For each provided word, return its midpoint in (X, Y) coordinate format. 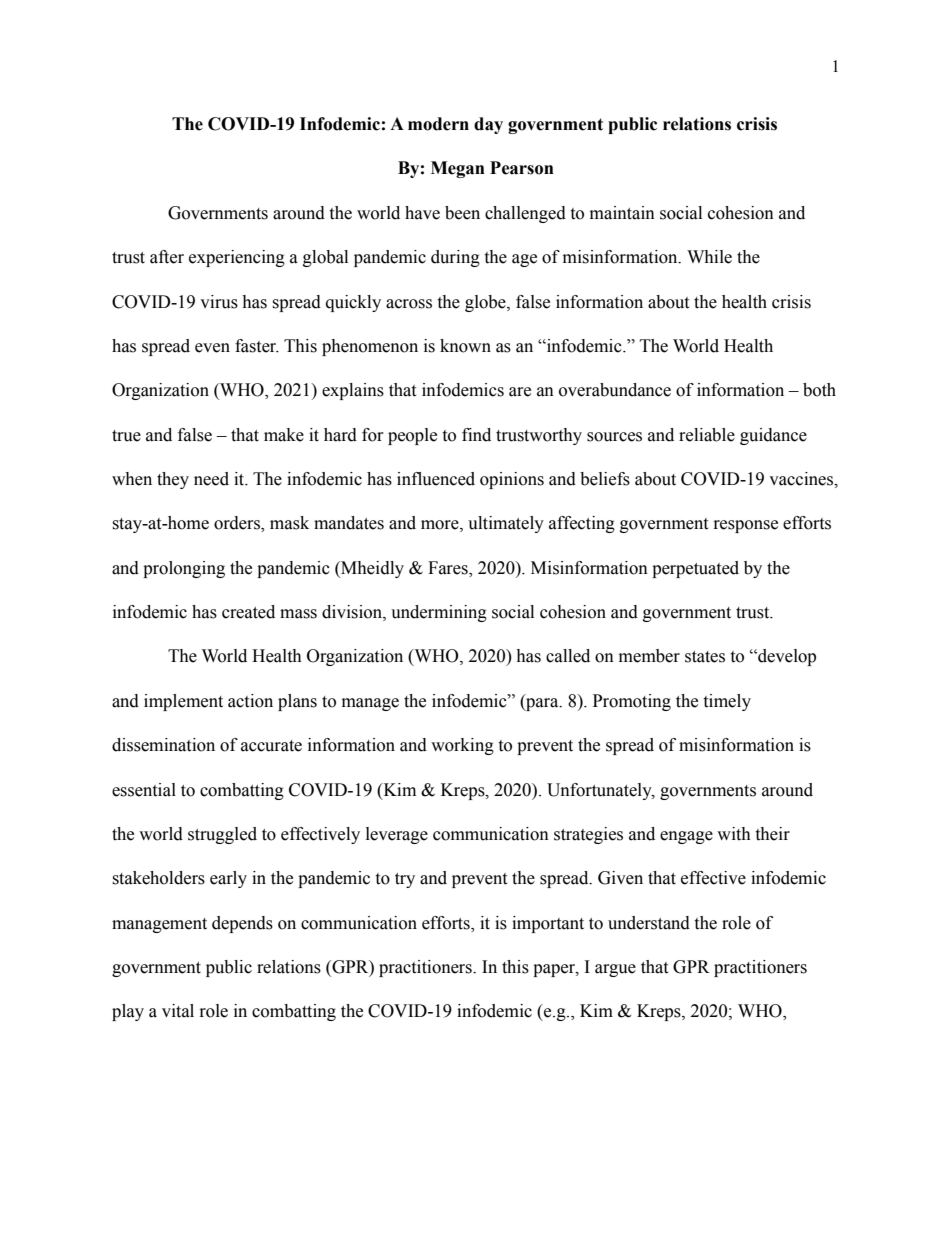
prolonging (184, 569)
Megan (458, 169)
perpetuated (695, 569)
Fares (449, 568)
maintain (622, 213)
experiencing (237, 258)
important (548, 924)
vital (178, 1011)
